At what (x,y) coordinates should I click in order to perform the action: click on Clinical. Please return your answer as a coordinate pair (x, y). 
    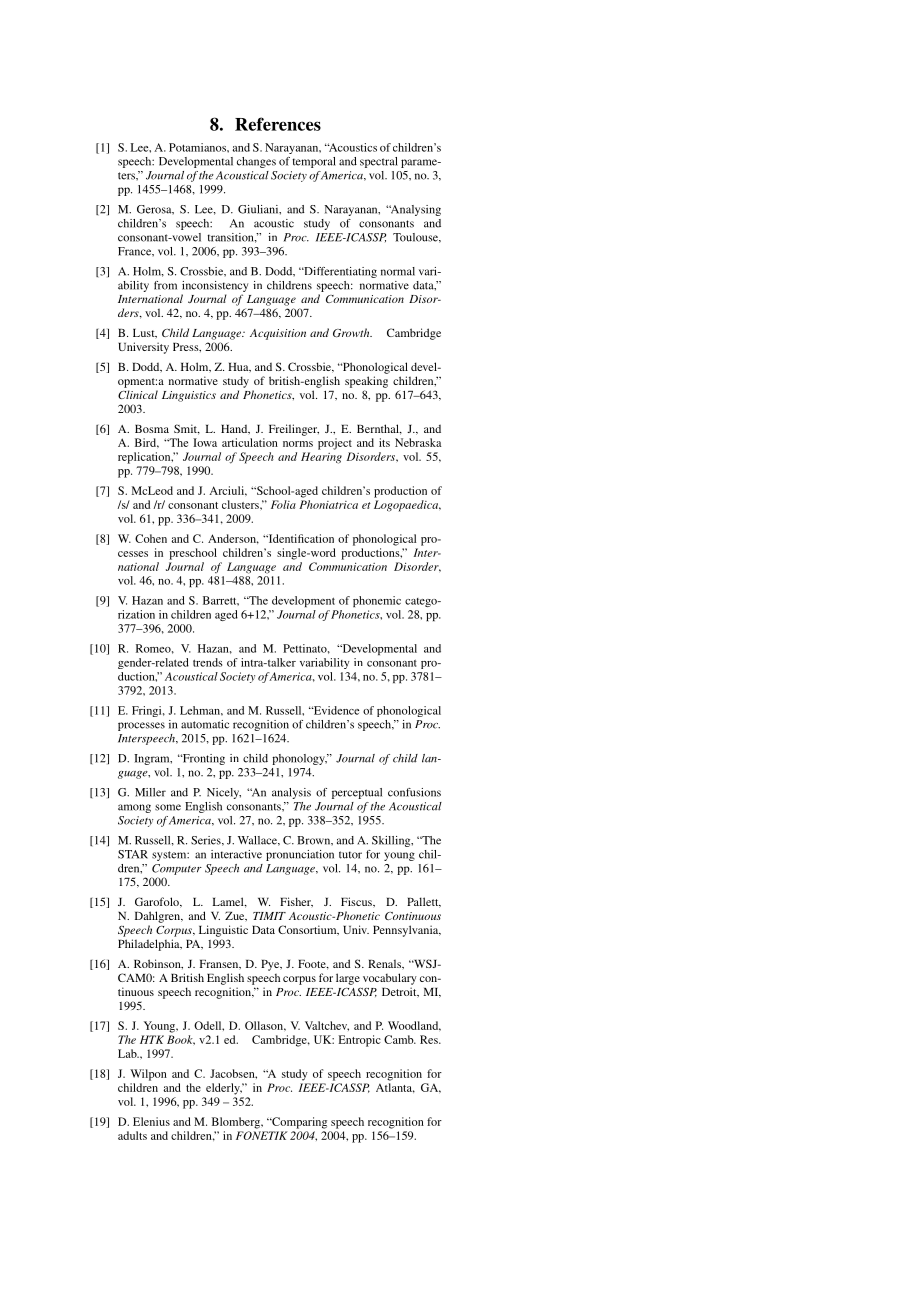
    Looking at the image, I should click on (138, 394).
